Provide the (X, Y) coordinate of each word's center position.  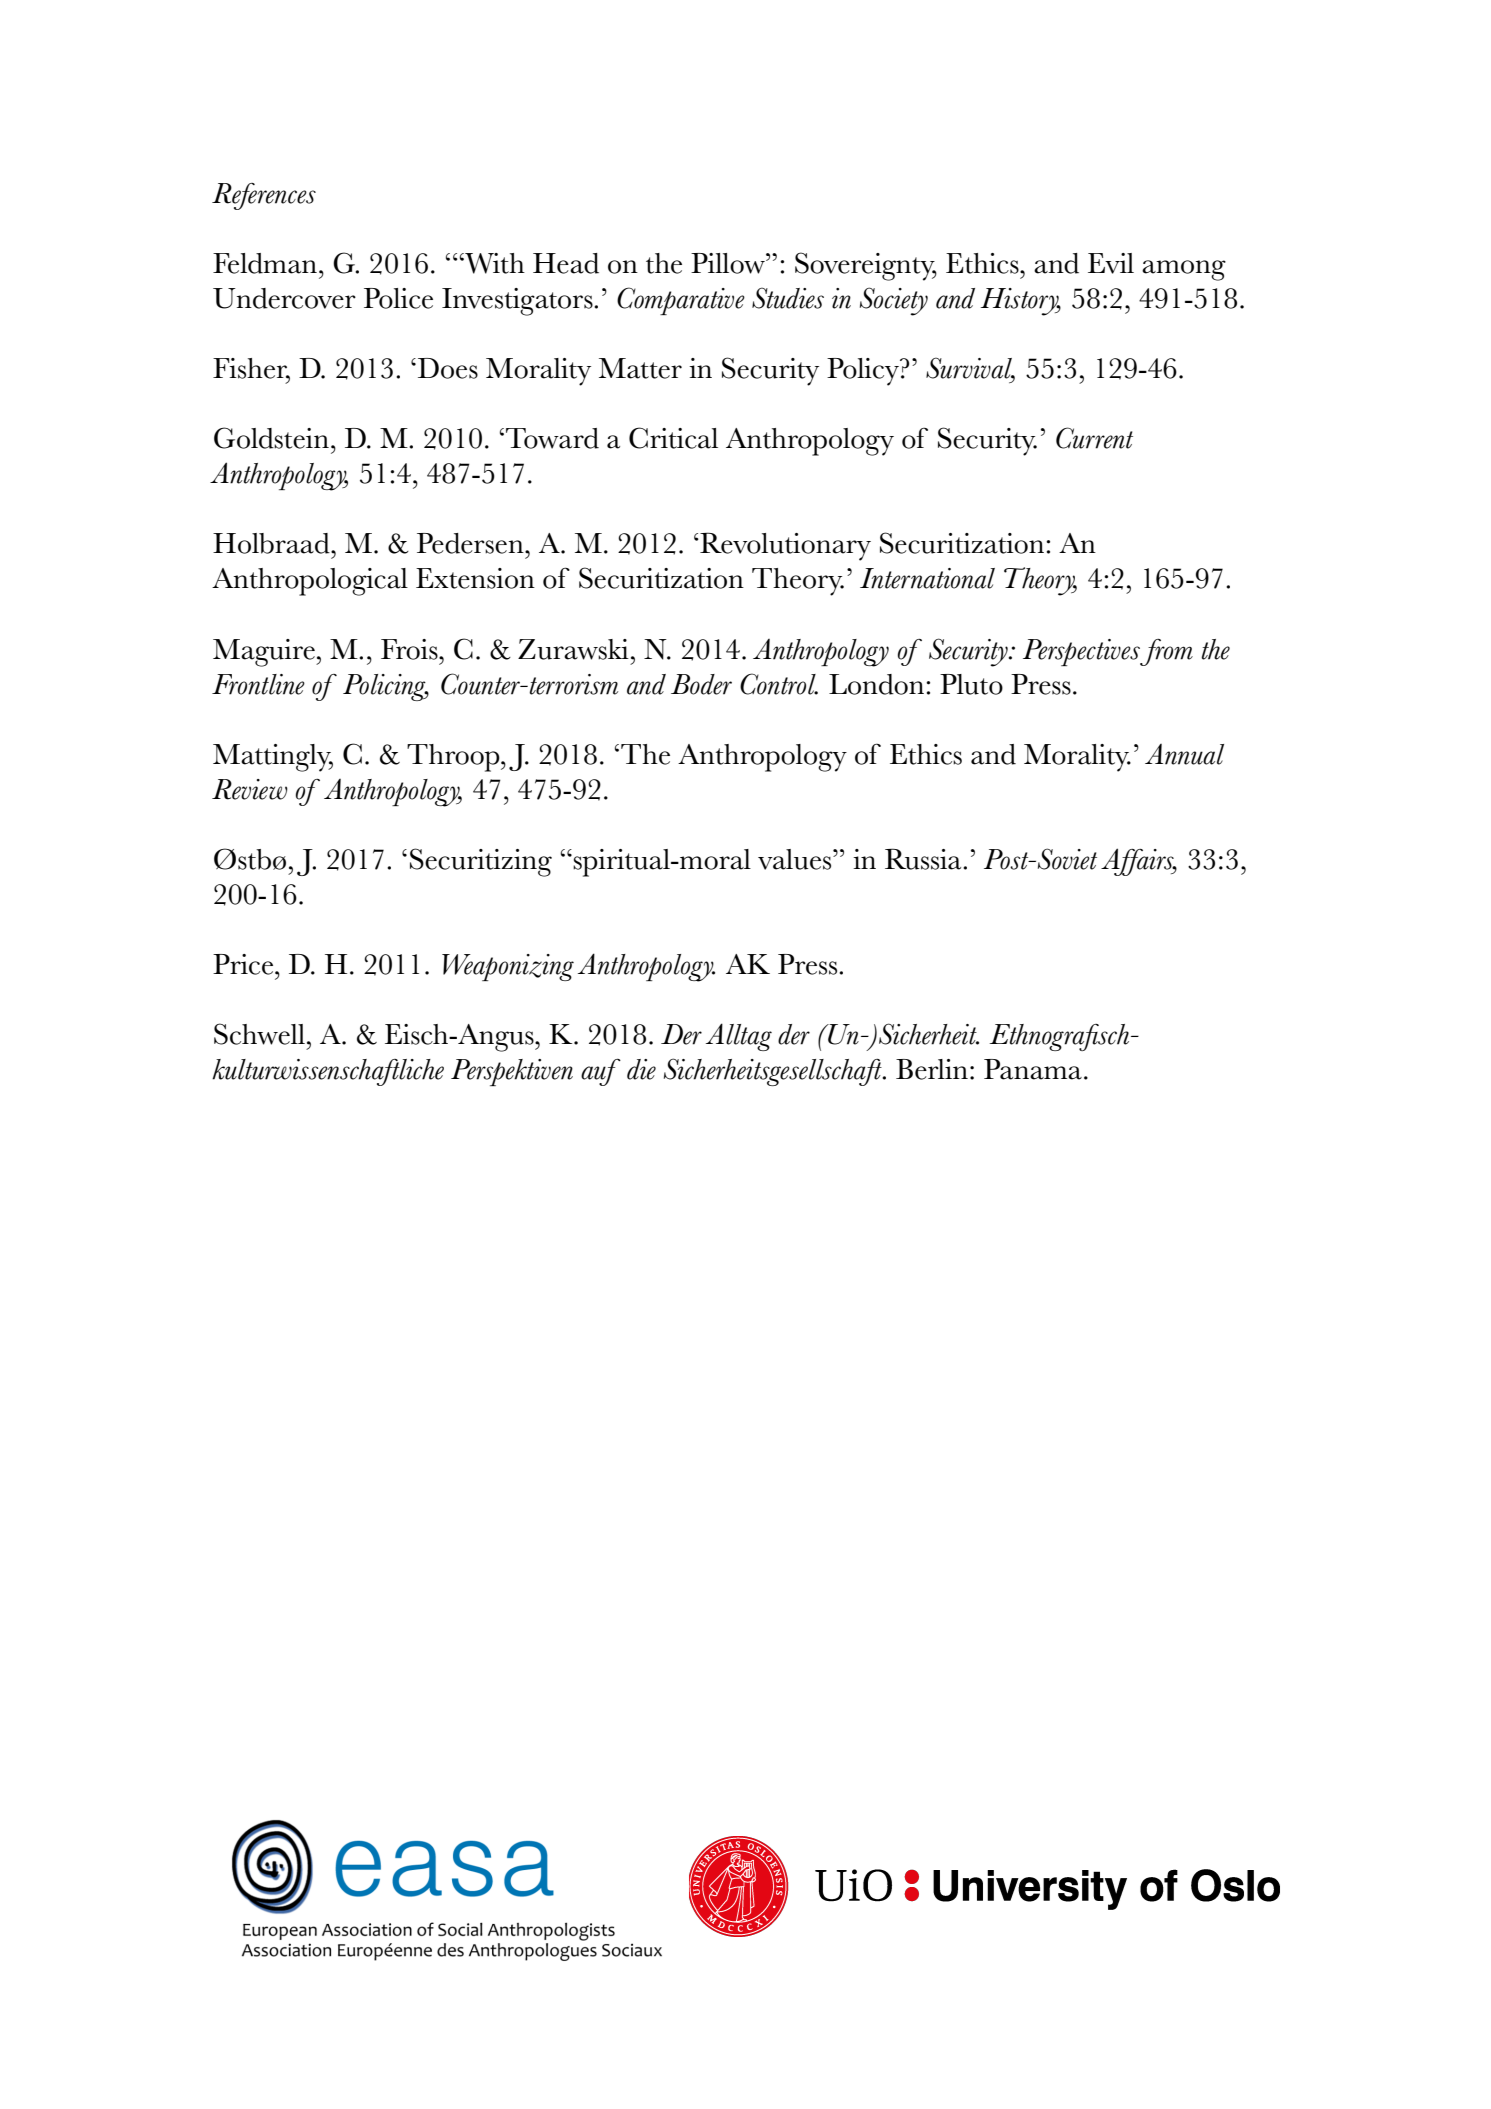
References (264, 196)
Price (244, 964)
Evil (1111, 263)
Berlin (932, 1069)
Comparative (681, 301)
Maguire (265, 653)
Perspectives (1082, 652)
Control (779, 684)
